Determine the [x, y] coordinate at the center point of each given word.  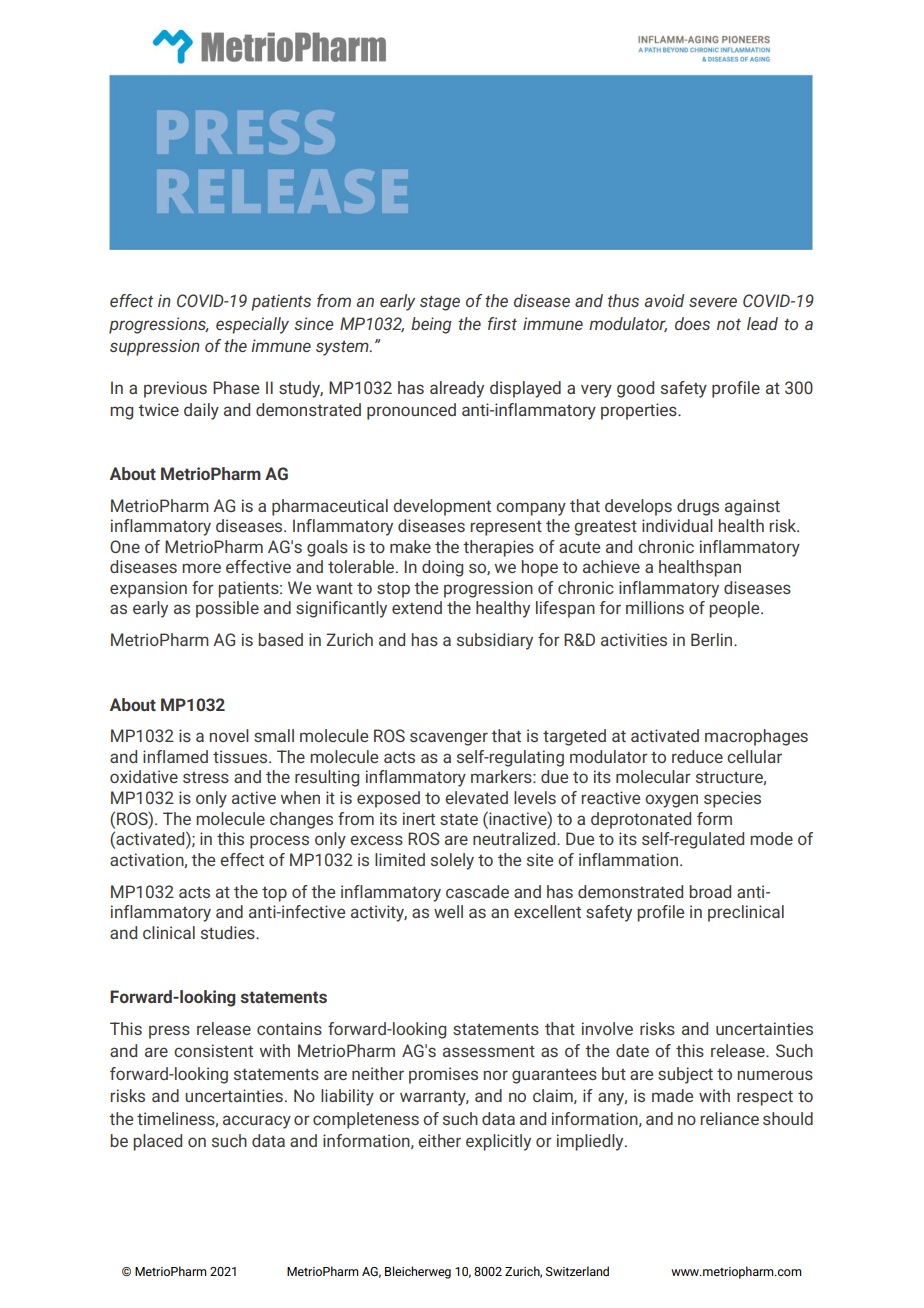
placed [157, 1142]
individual [677, 525]
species [732, 799]
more [201, 568]
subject [685, 1075]
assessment [489, 1051]
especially [252, 325]
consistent [213, 1050]
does [692, 323]
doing [442, 568]
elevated [476, 797]
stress [206, 777]
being [431, 325]
